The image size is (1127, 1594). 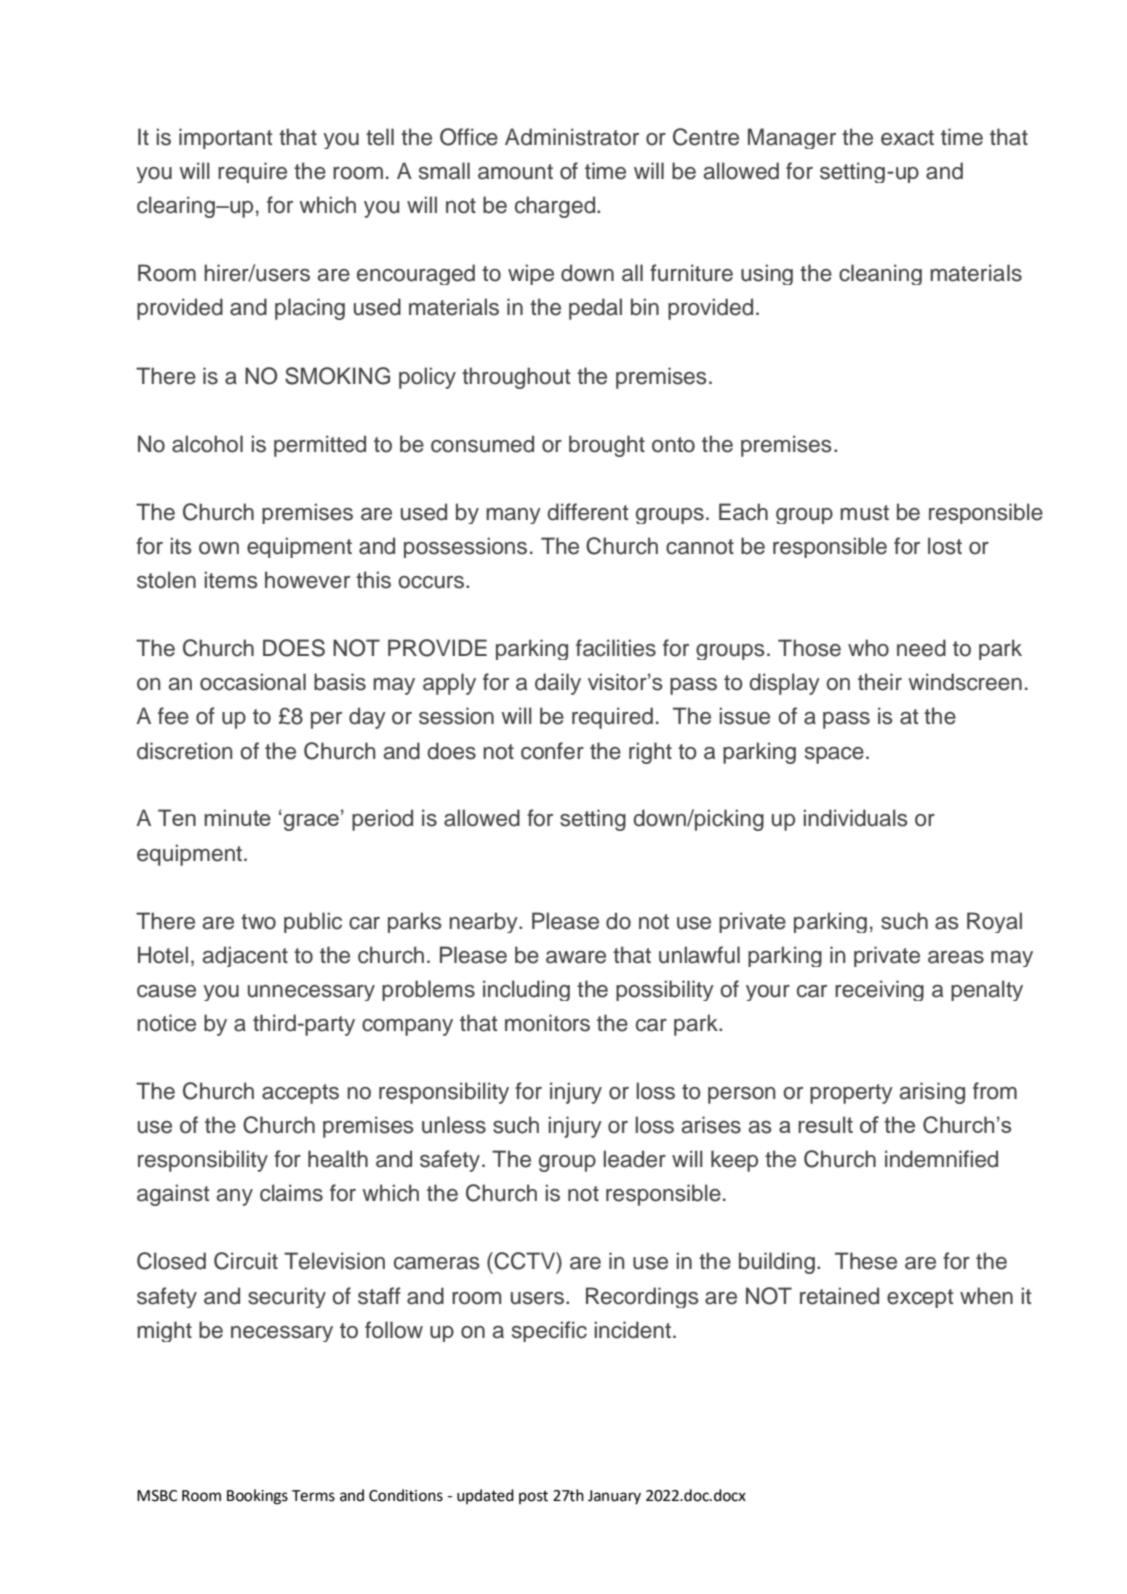 I want to click on January, so click(x=614, y=1497).
